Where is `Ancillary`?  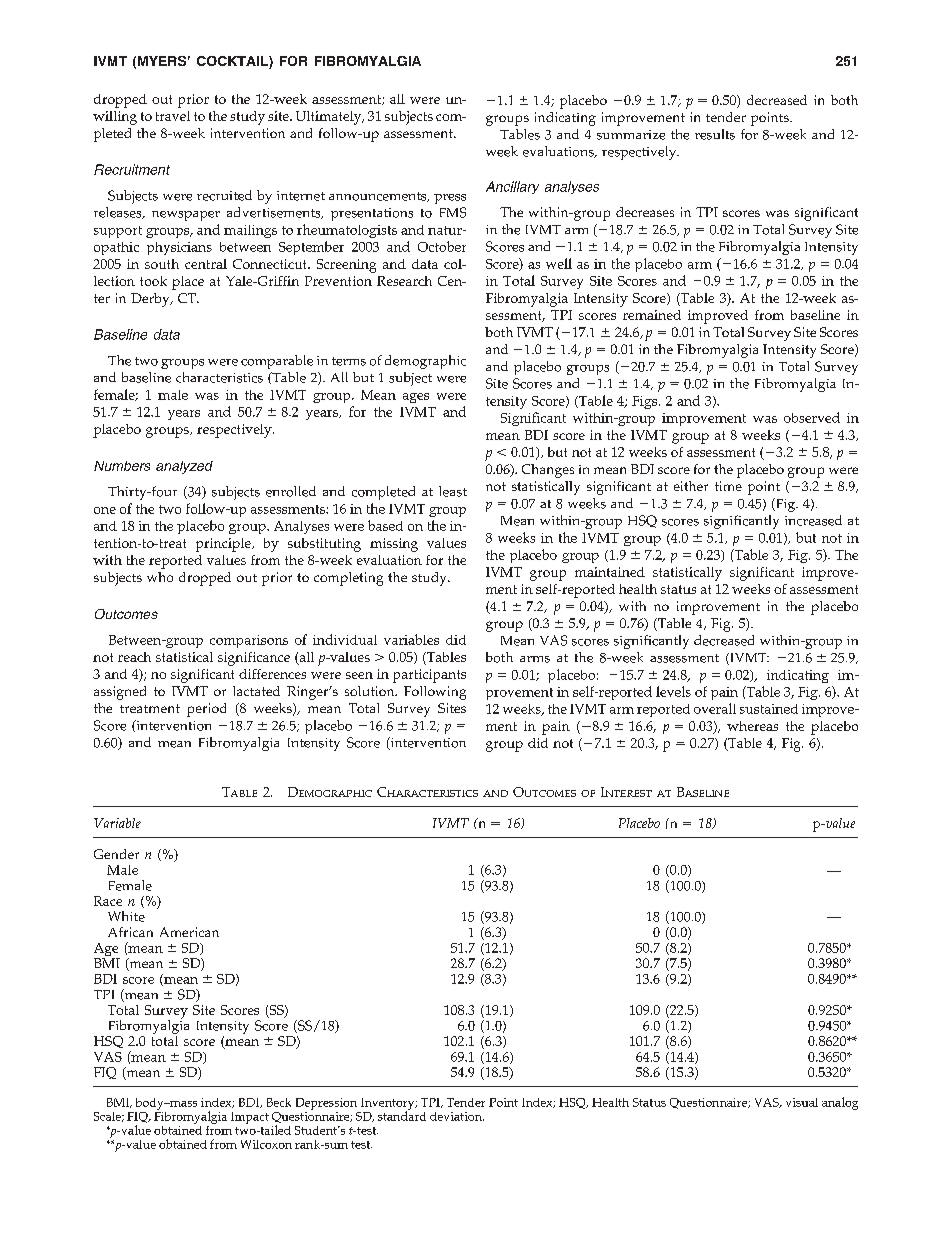
Ancillary is located at coordinates (512, 187).
